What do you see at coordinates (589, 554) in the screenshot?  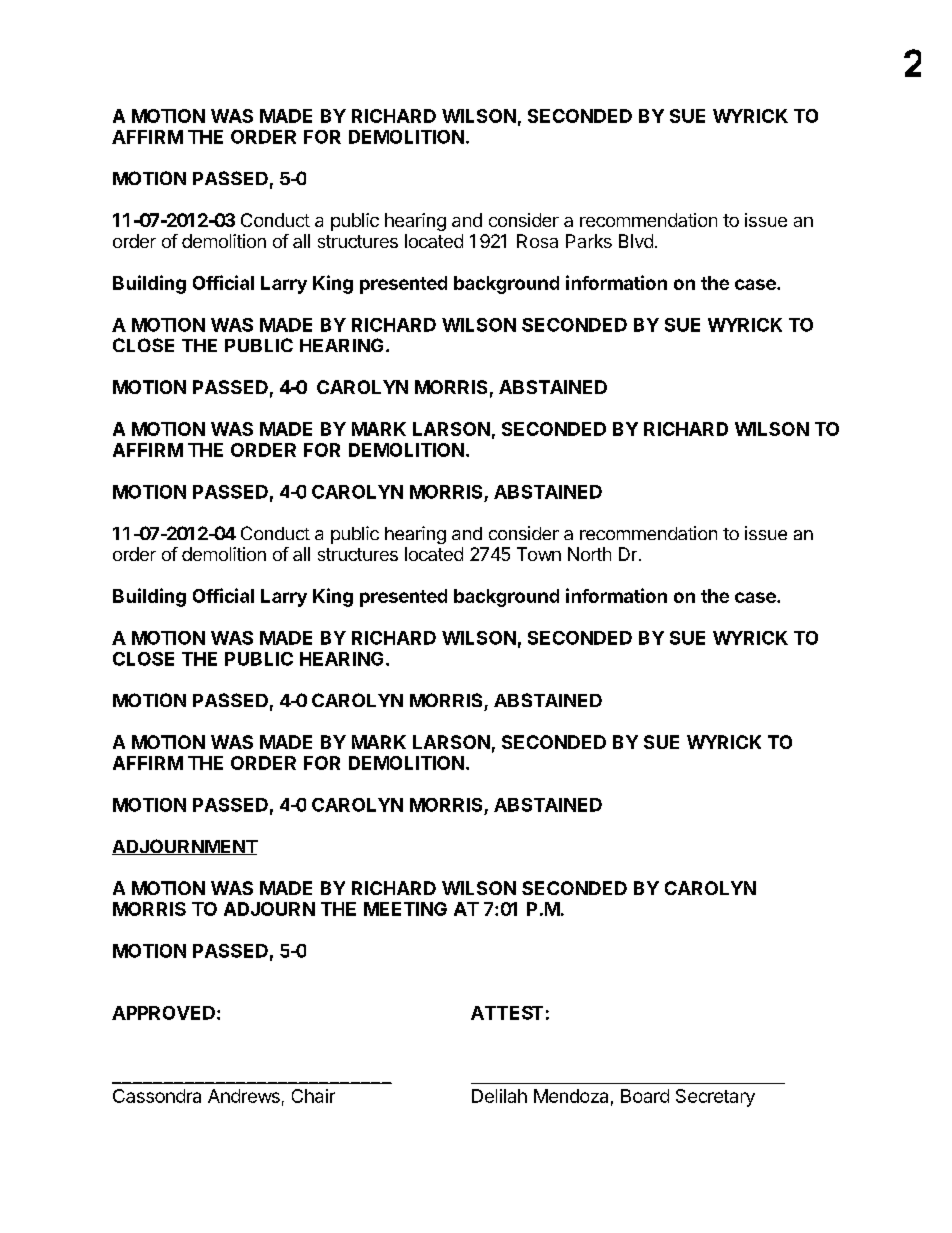 I see `North` at bounding box center [589, 554].
